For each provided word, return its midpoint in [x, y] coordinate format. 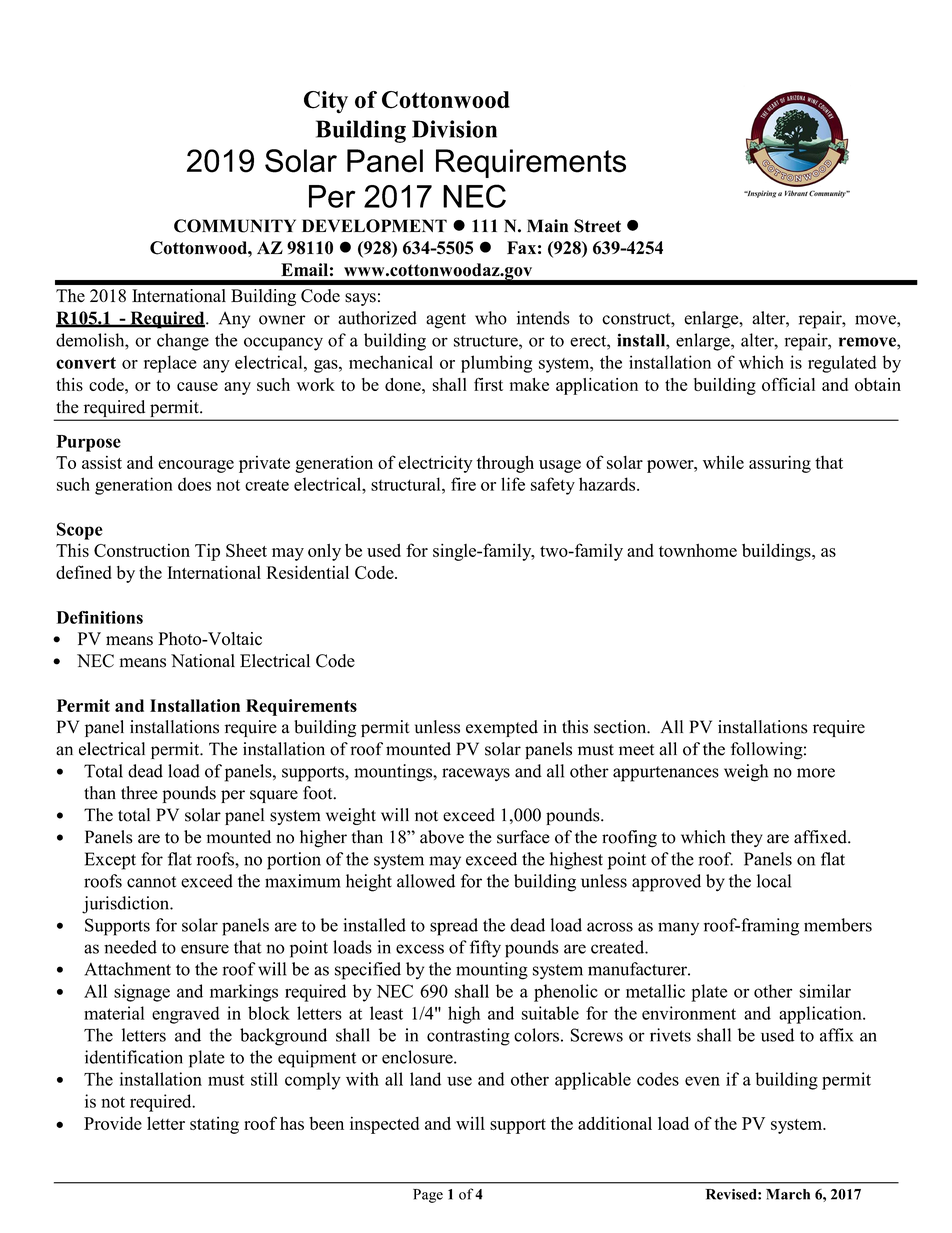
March [788, 1194]
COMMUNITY [235, 226]
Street [597, 226]
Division [454, 129]
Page [428, 1196]
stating [214, 1125]
